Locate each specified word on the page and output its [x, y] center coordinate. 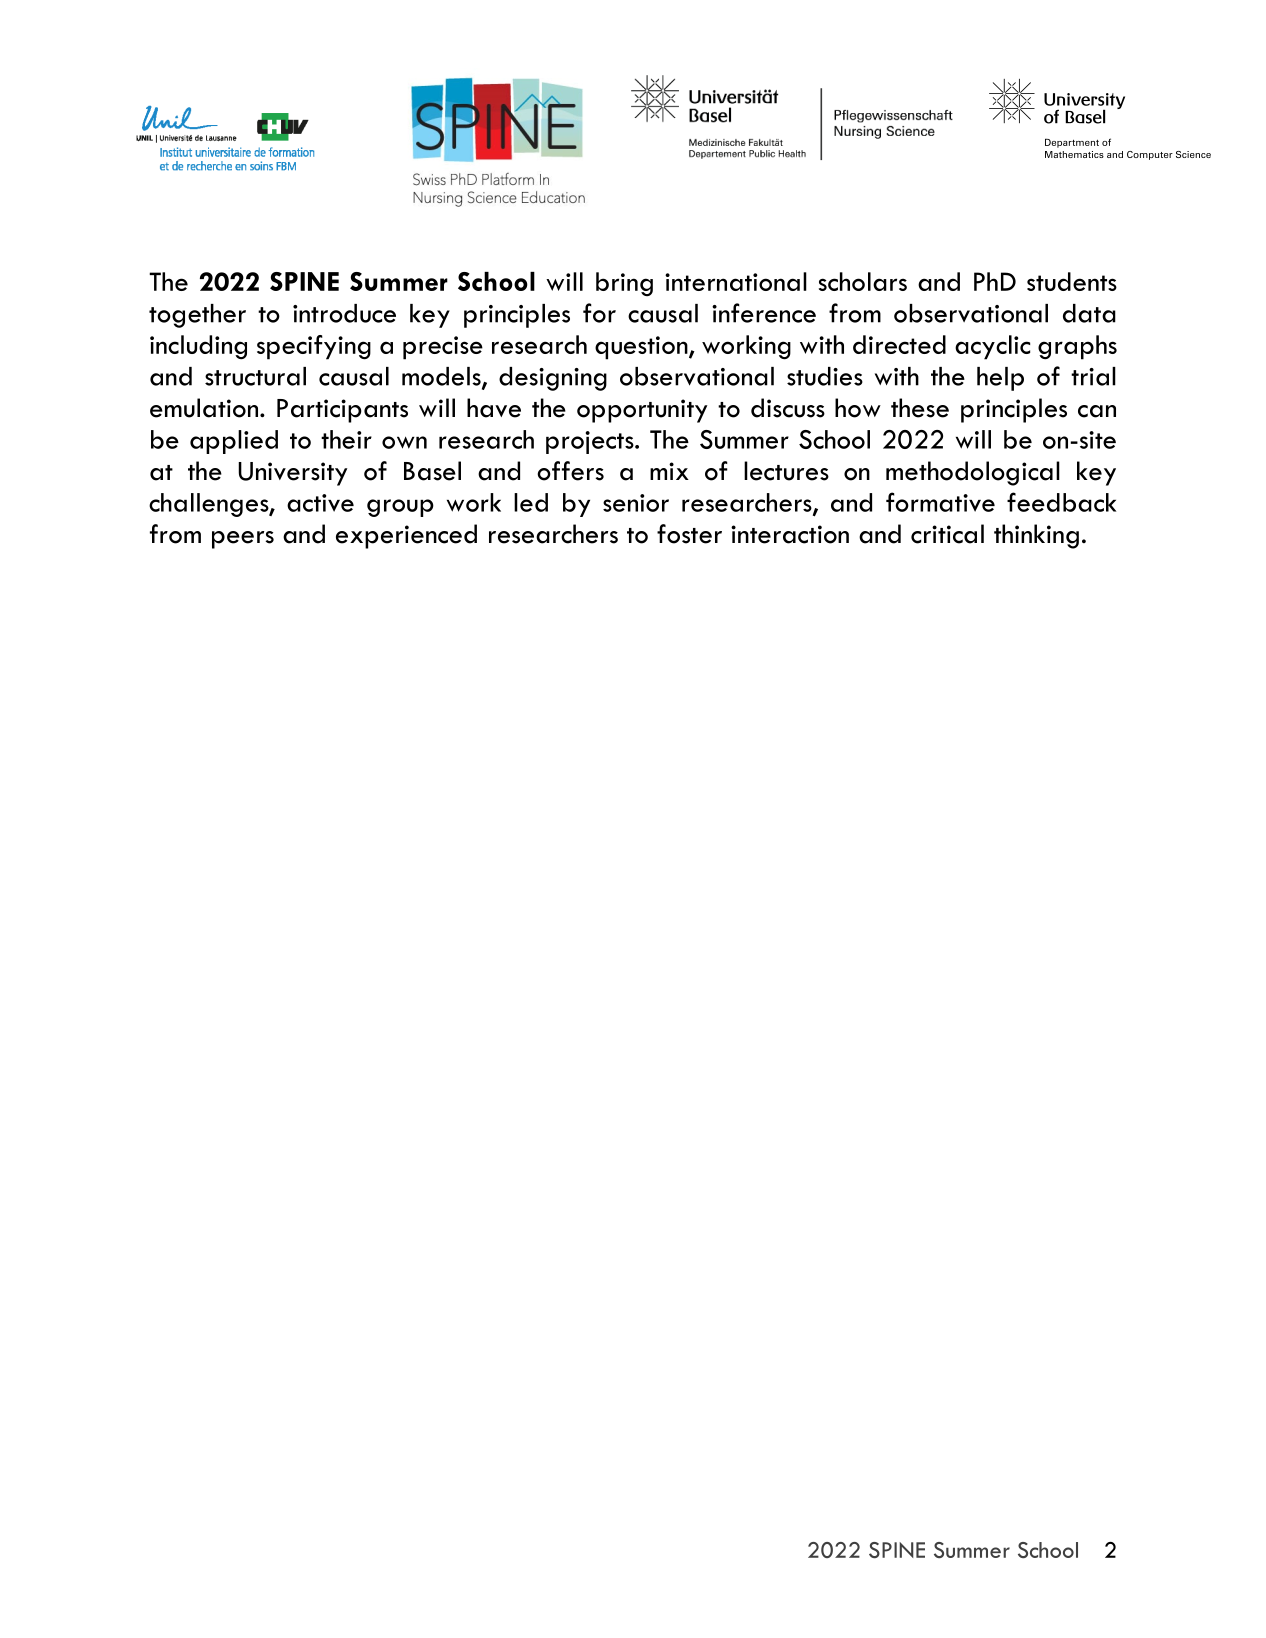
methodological [973, 473]
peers [243, 540]
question [642, 348]
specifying [314, 347]
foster [689, 534]
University [292, 474]
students [1072, 281]
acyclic [992, 347]
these [920, 408]
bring [624, 284]
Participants [342, 411]
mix [669, 471]
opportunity [642, 411]
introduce [344, 313]
